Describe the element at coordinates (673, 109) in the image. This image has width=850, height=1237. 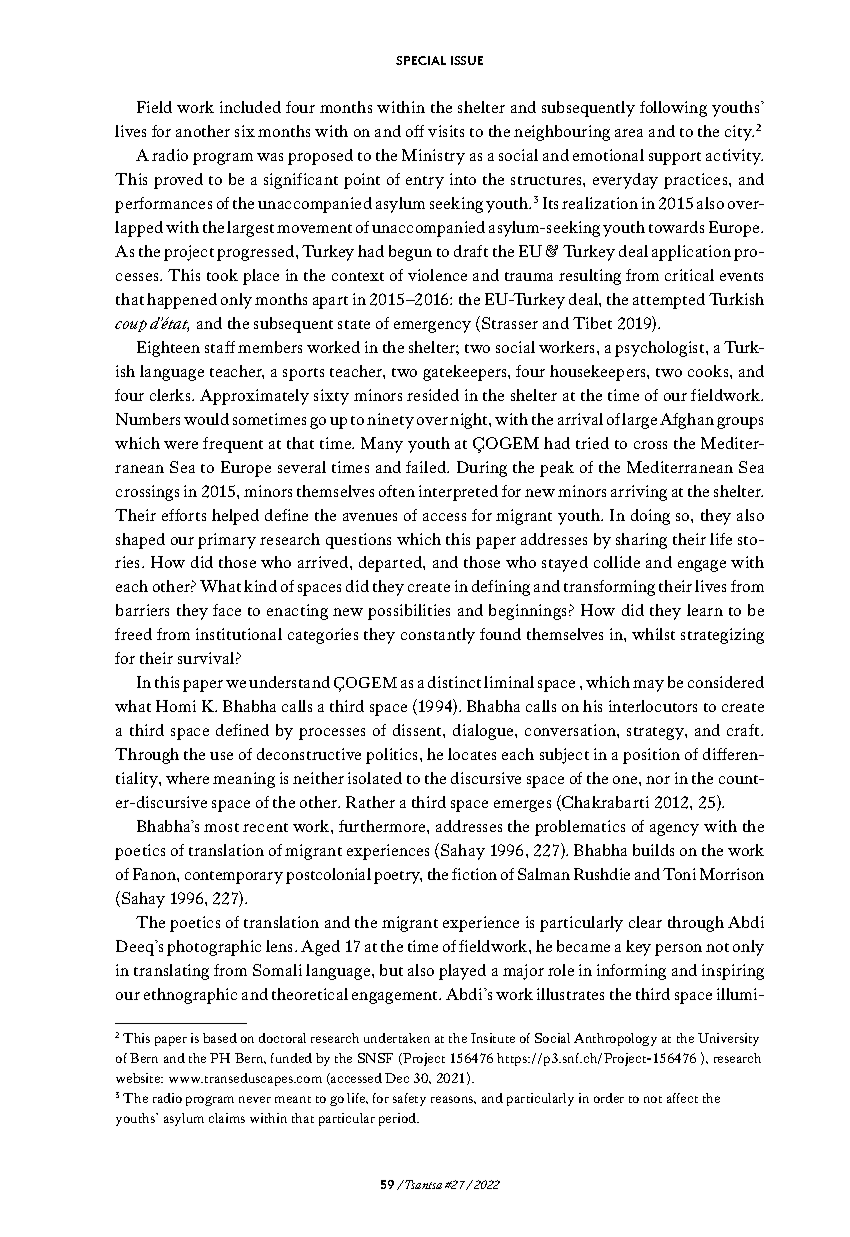
I see `following` at that location.
